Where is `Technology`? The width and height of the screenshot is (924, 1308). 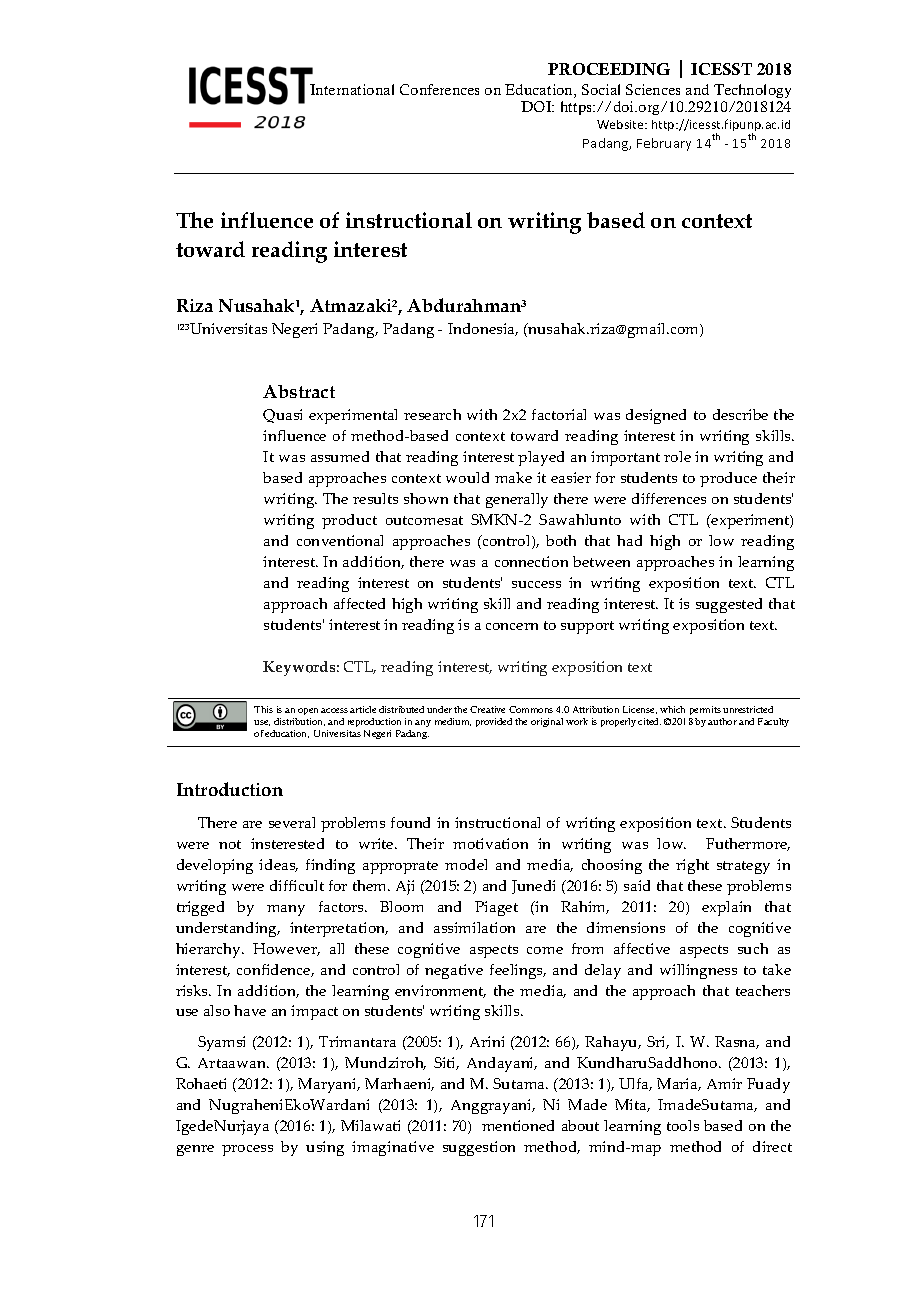 Technology is located at coordinates (752, 91).
